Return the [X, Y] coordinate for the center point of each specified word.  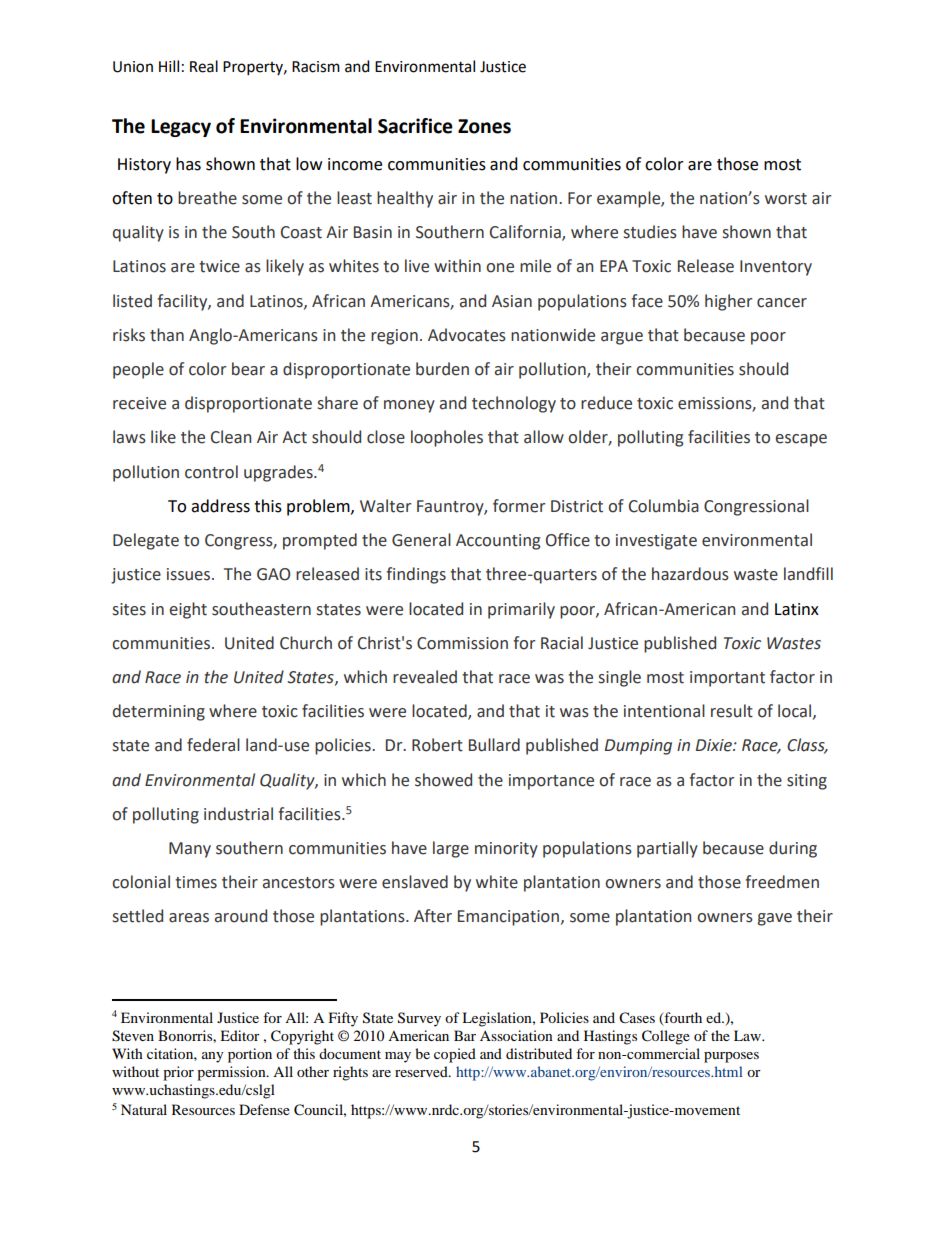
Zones [484, 126]
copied [455, 1055]
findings [416, 575]
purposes [731, 1057]
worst [786, 199]
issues [190, 574]
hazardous [690, 574]
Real [204, 66]
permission [232, 1073]
